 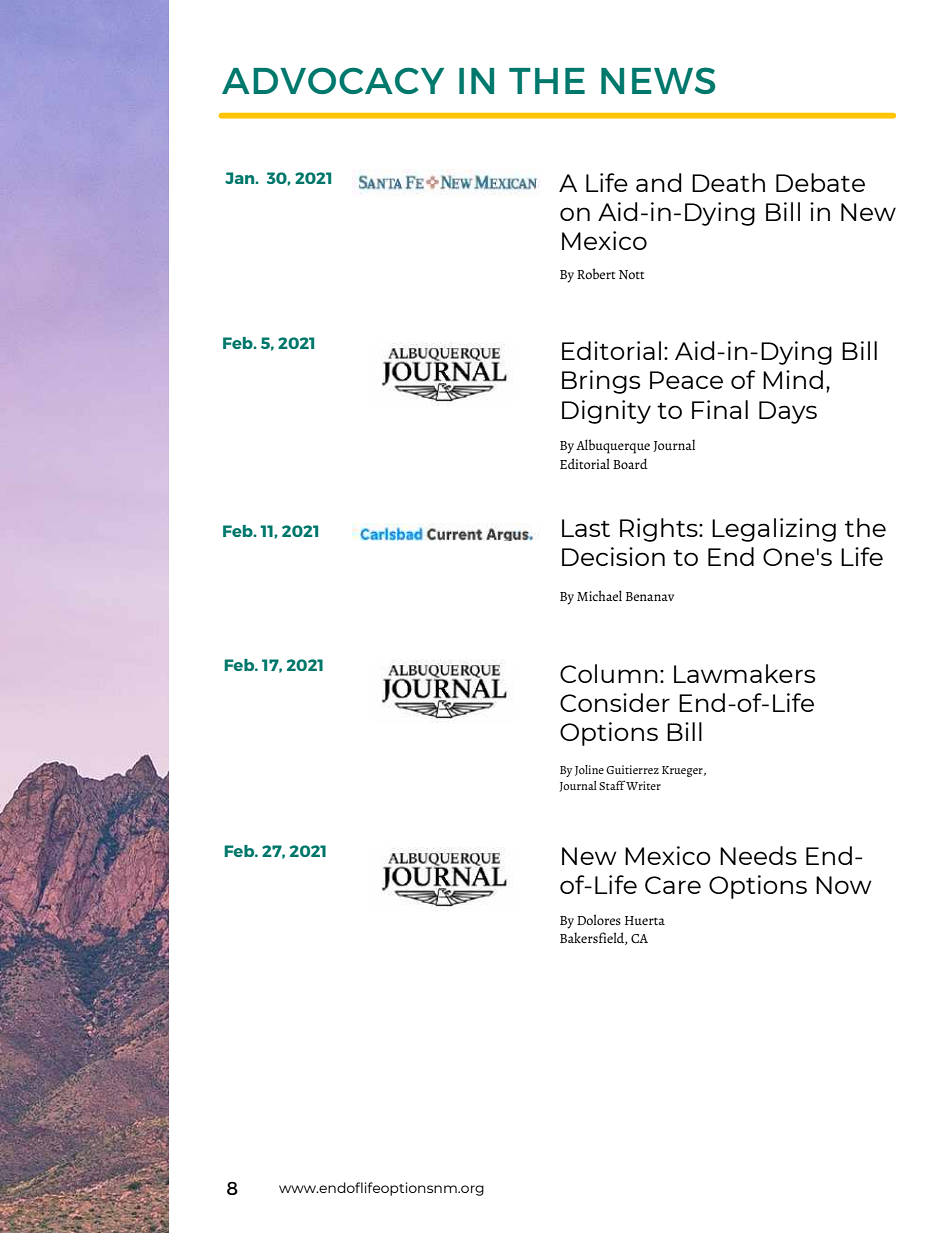 I want to click on Column, so click(x=609, y=673).
